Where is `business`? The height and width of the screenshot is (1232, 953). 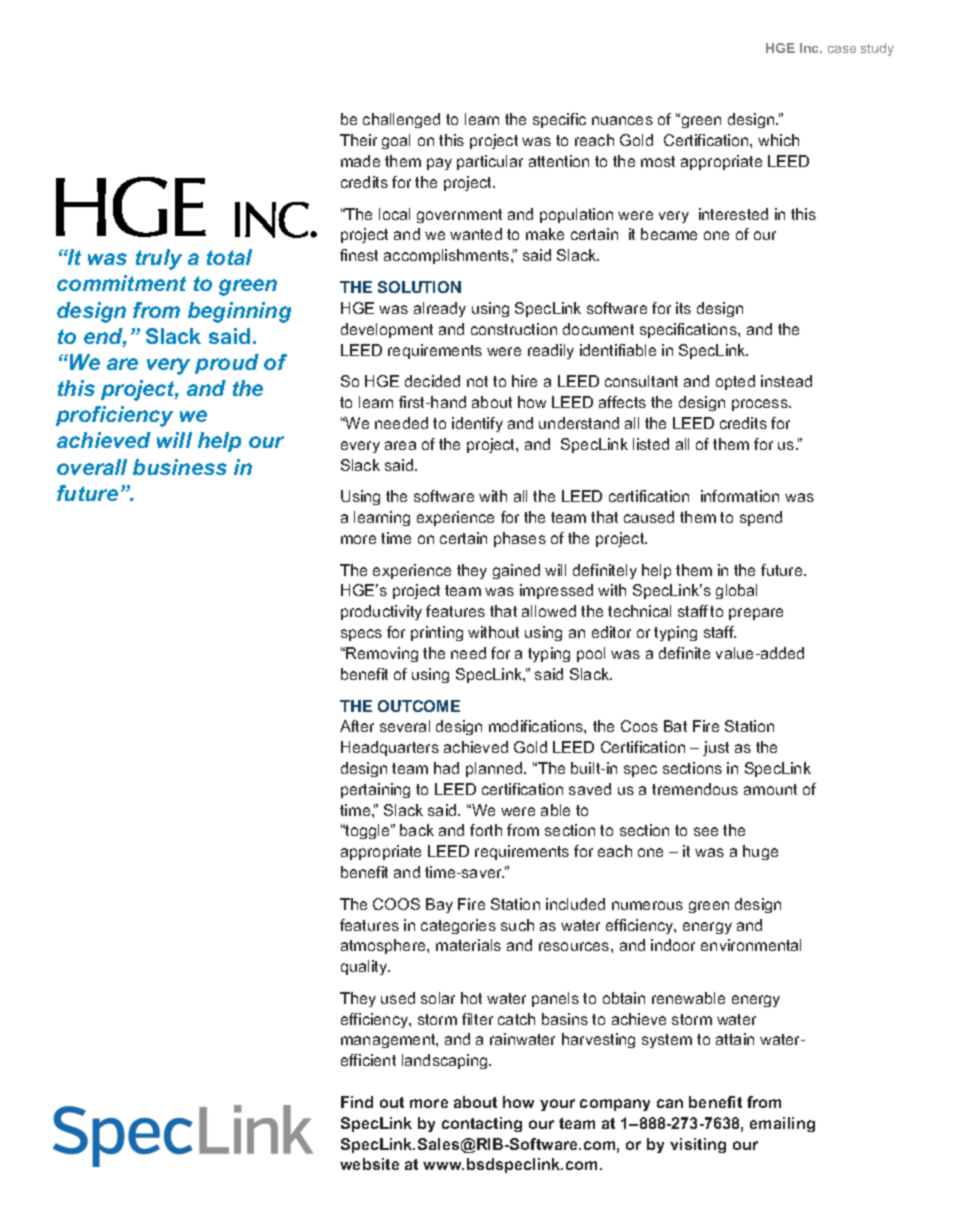 business is located at coordinates (180, 467).
